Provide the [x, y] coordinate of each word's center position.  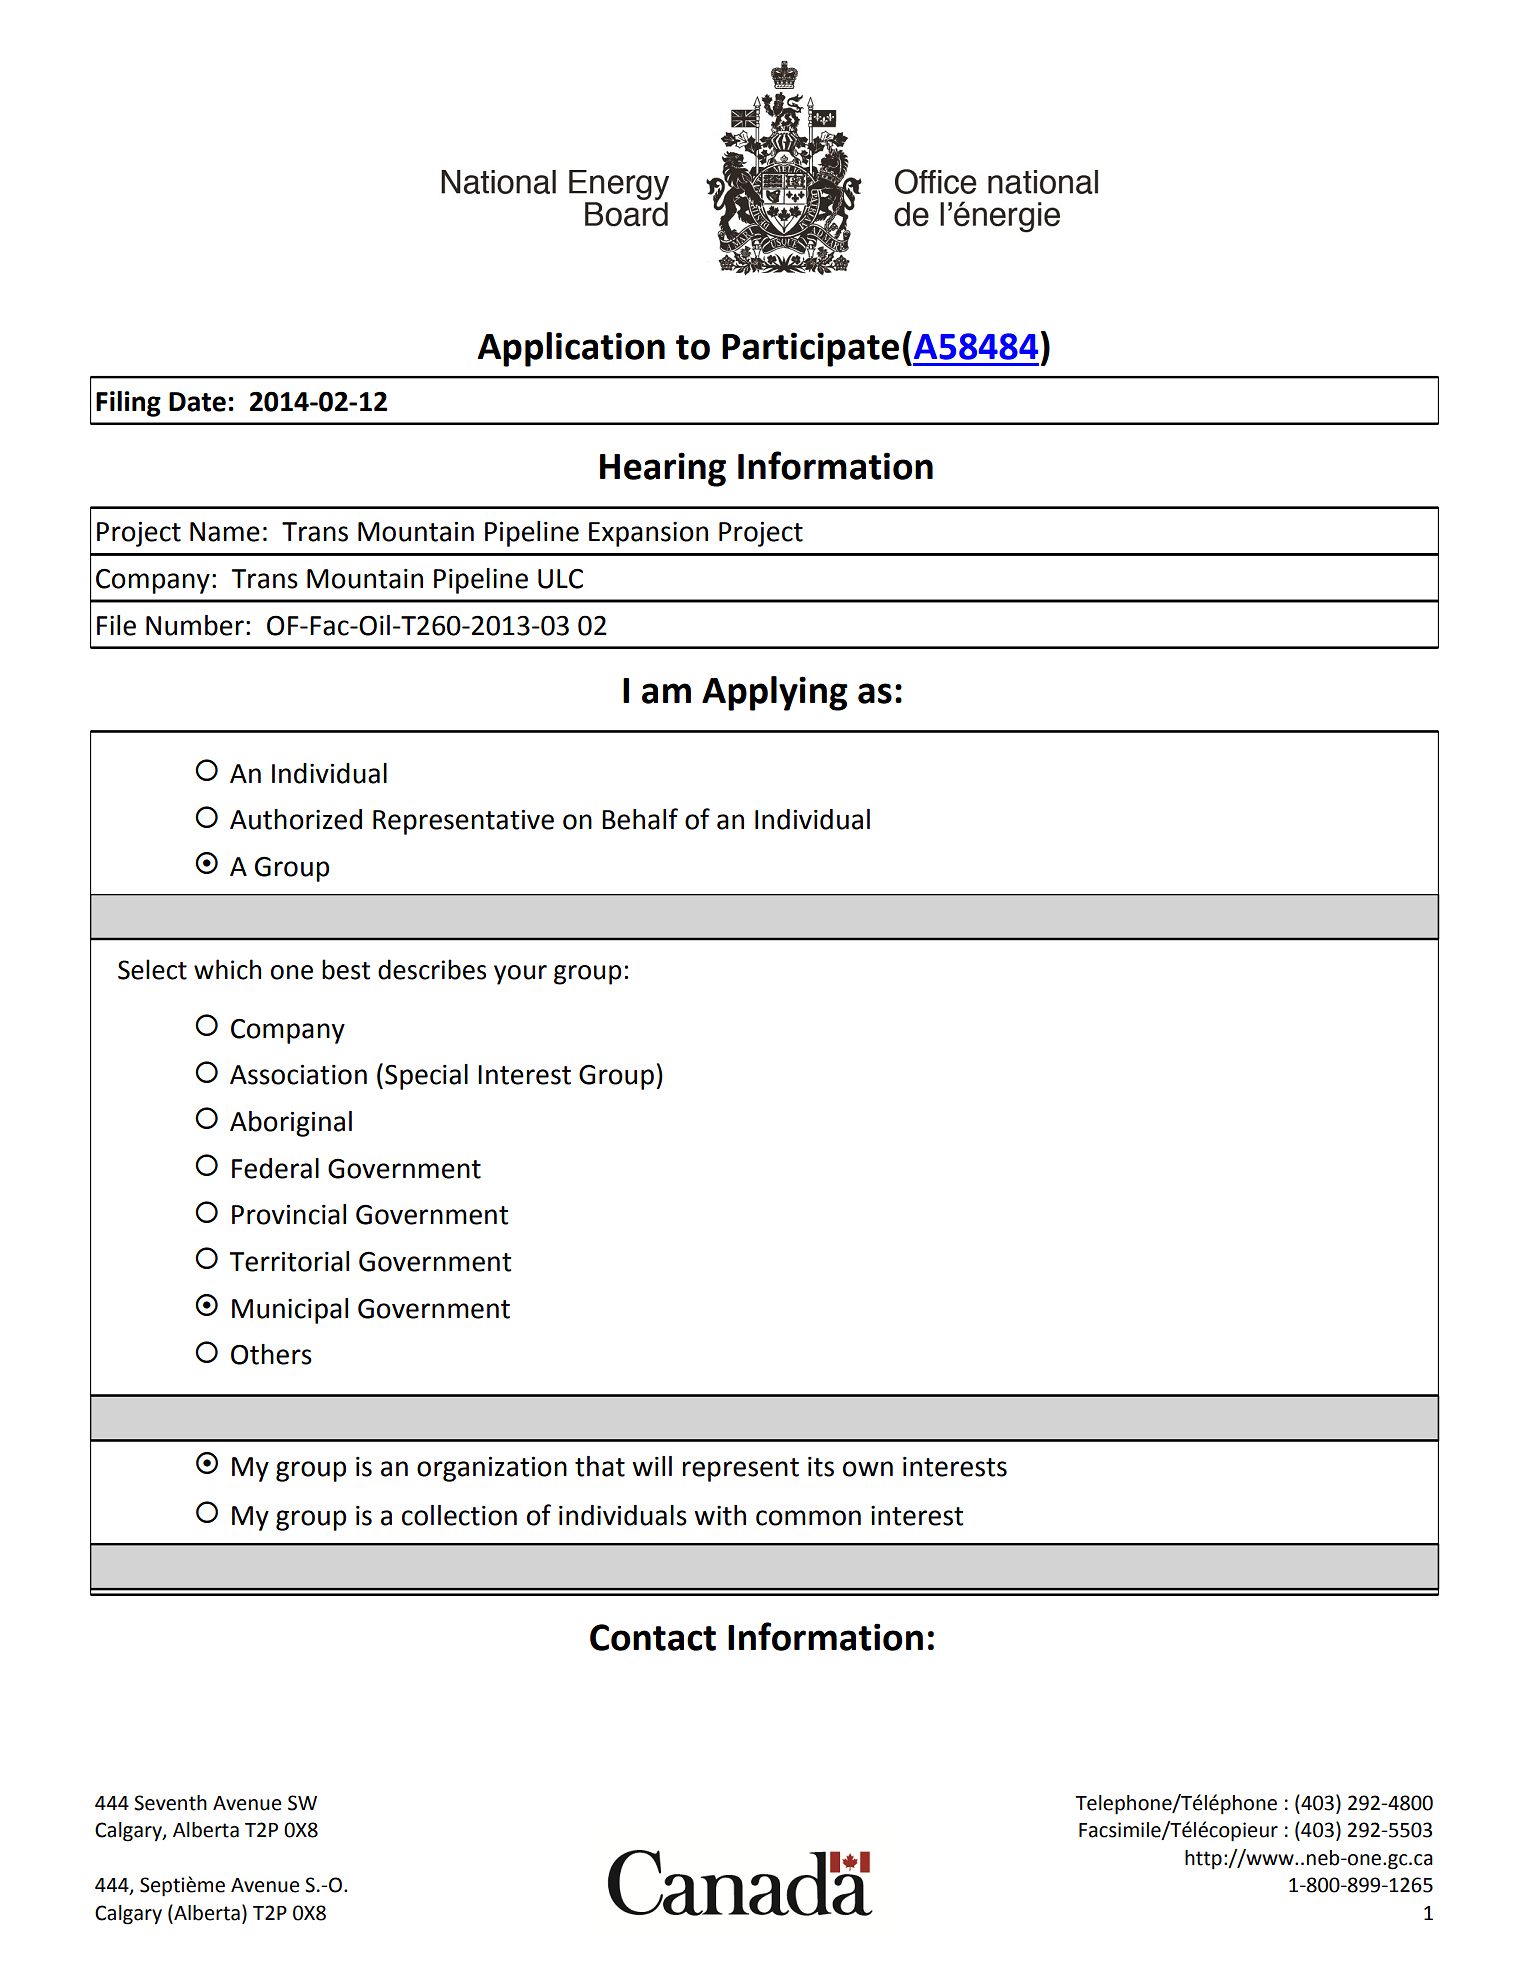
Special [426, 1077]
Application [571, 349]
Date [197, 402]
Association [298, 1074]
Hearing [663, 469]
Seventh [170, 1803]
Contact [653, 1637]
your [520, 975]
